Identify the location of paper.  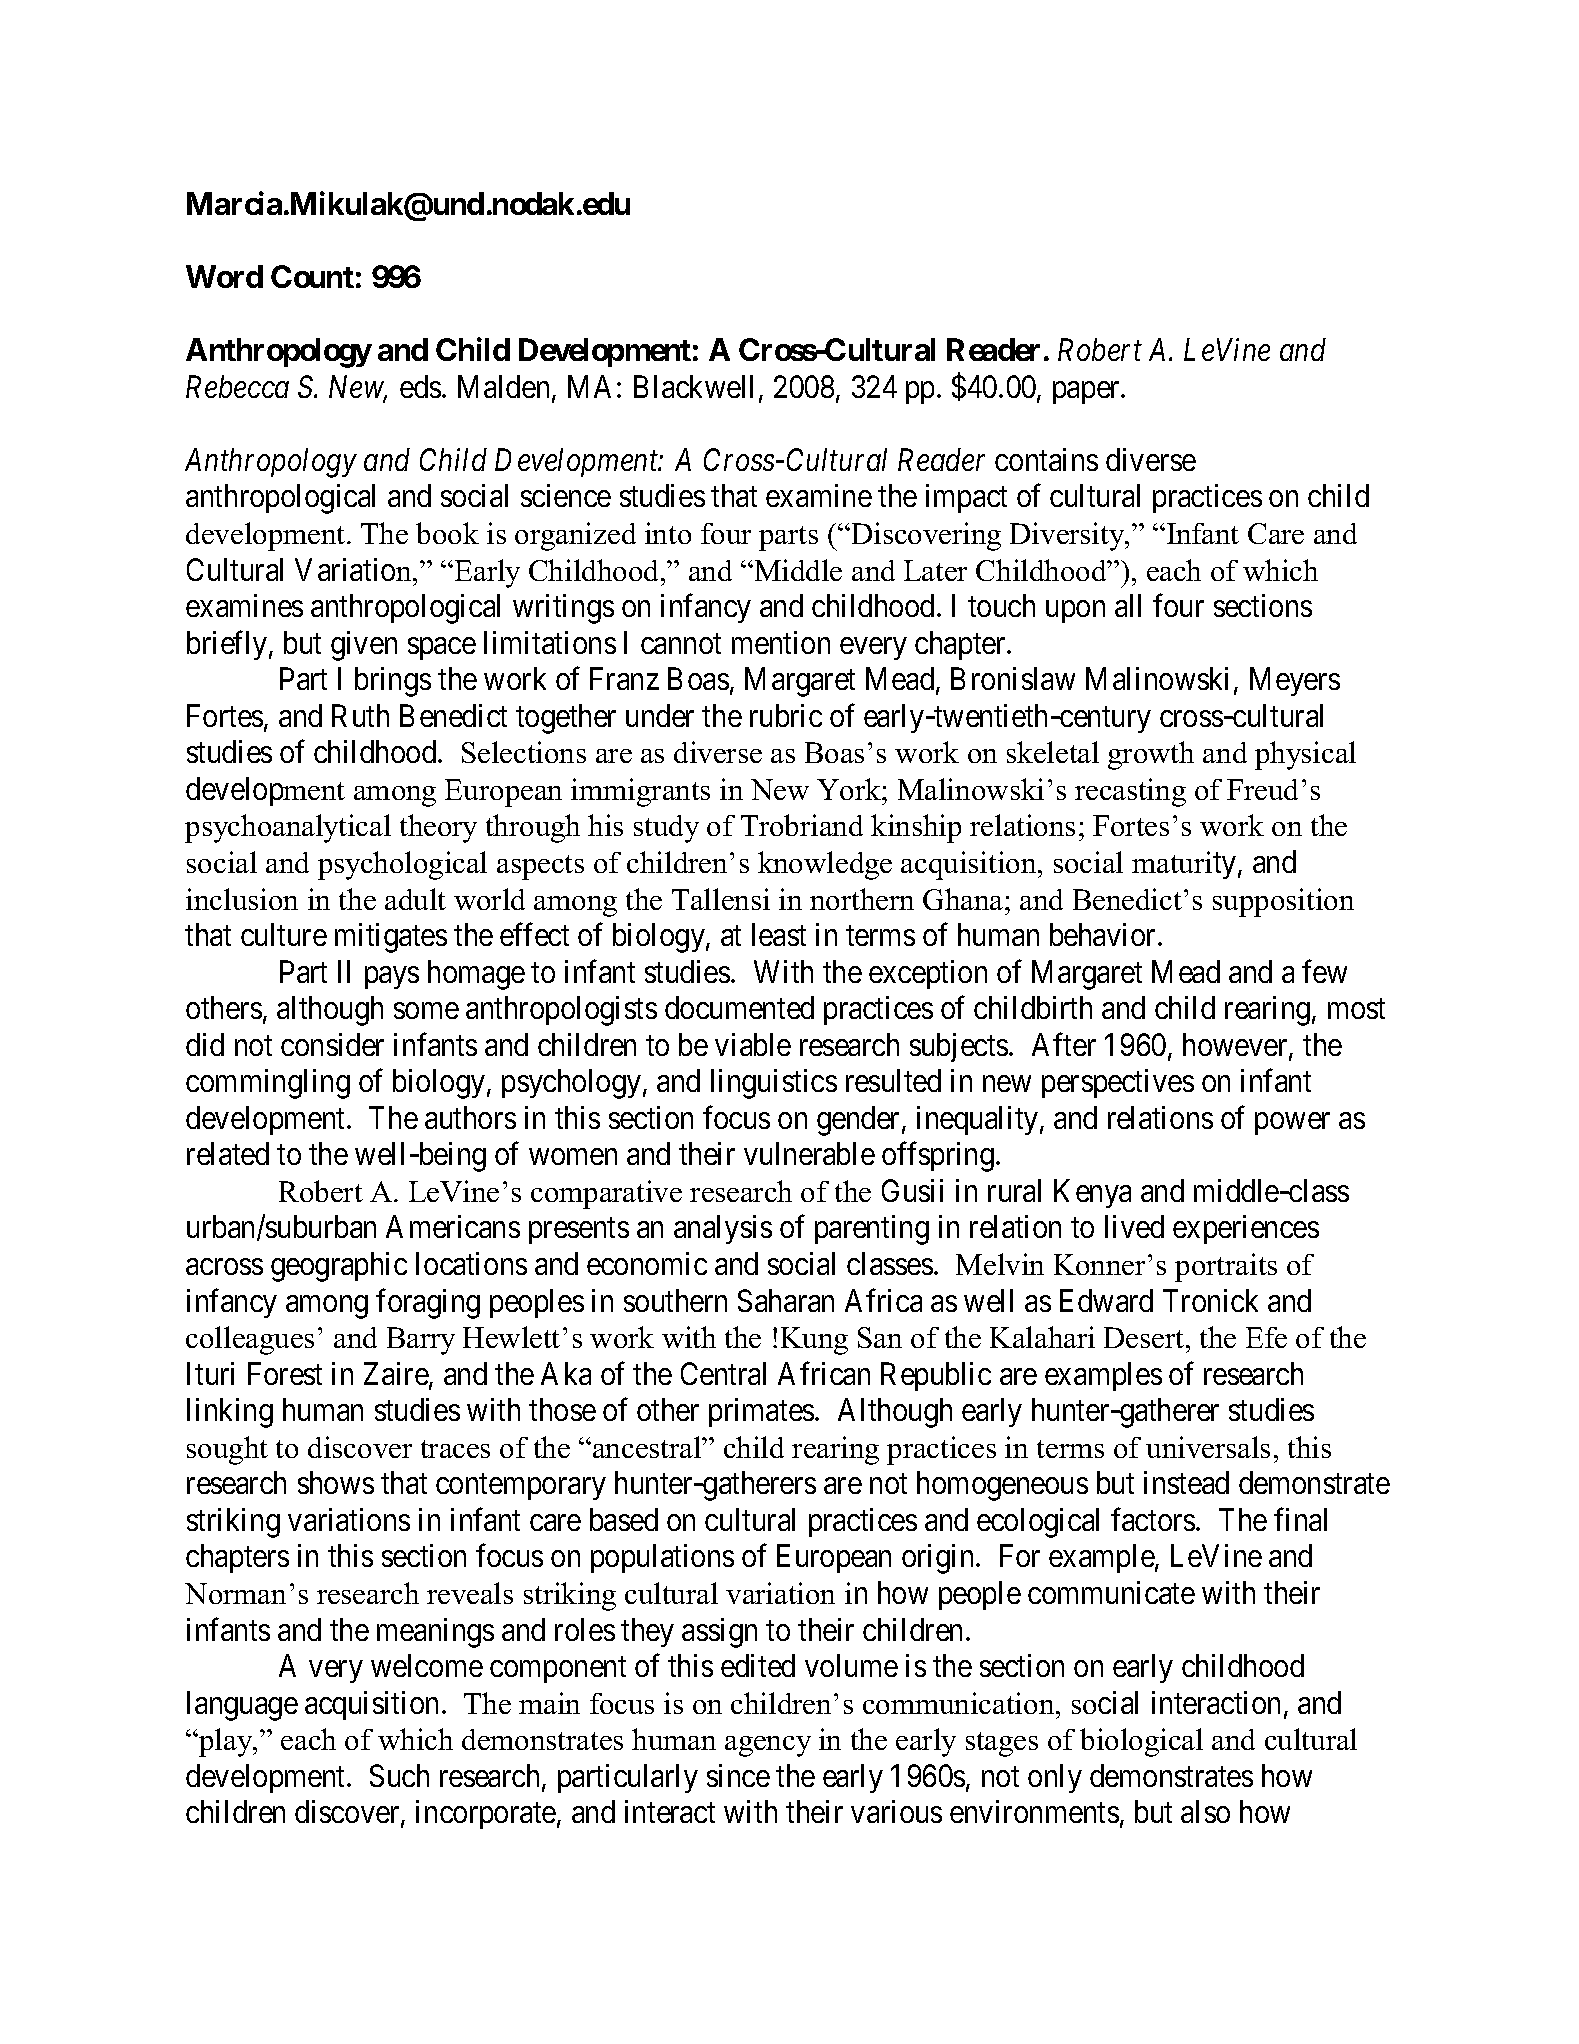
(1087, 393).
